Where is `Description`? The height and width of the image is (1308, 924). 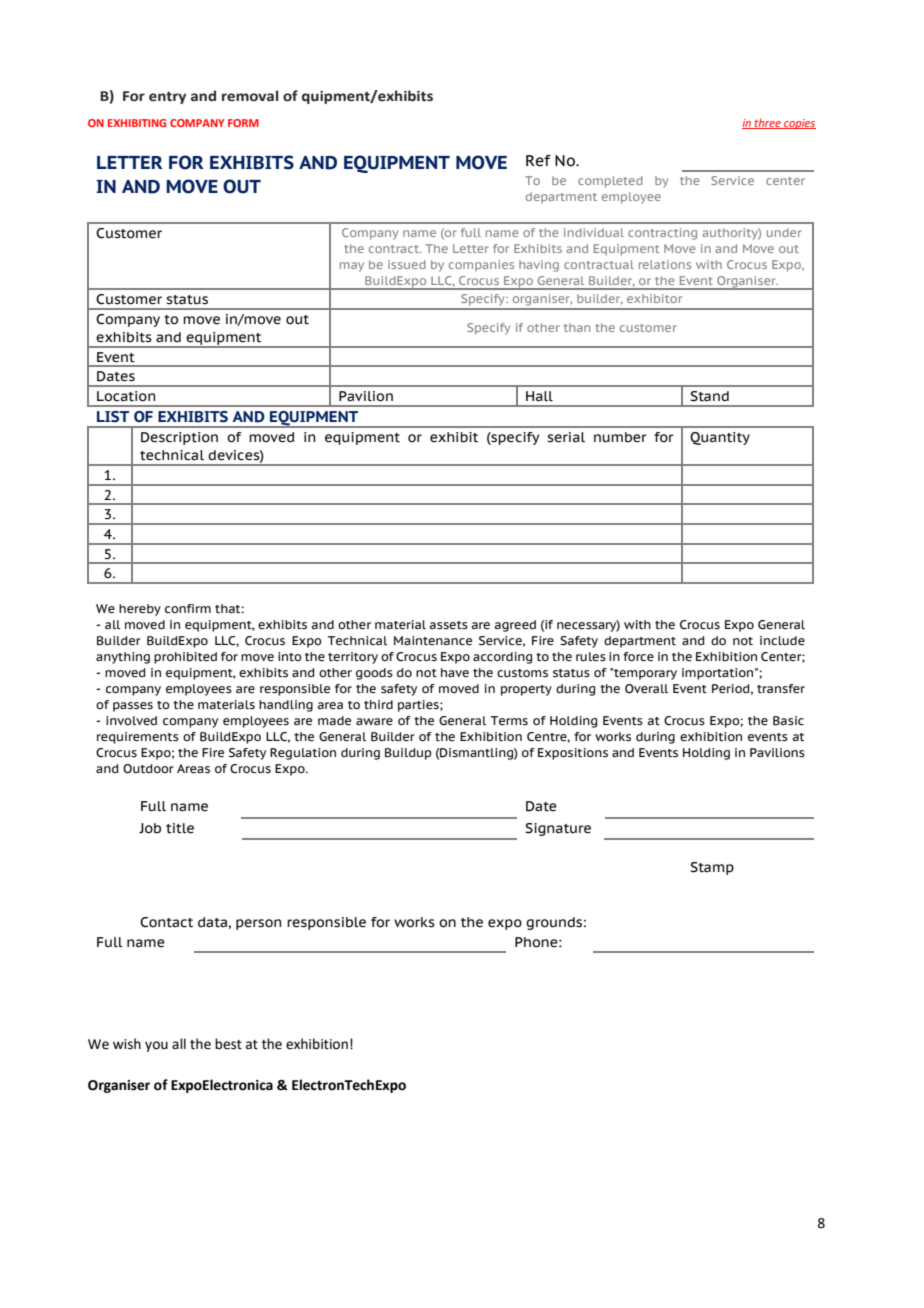 Description is located at coordinates (179, 438).
